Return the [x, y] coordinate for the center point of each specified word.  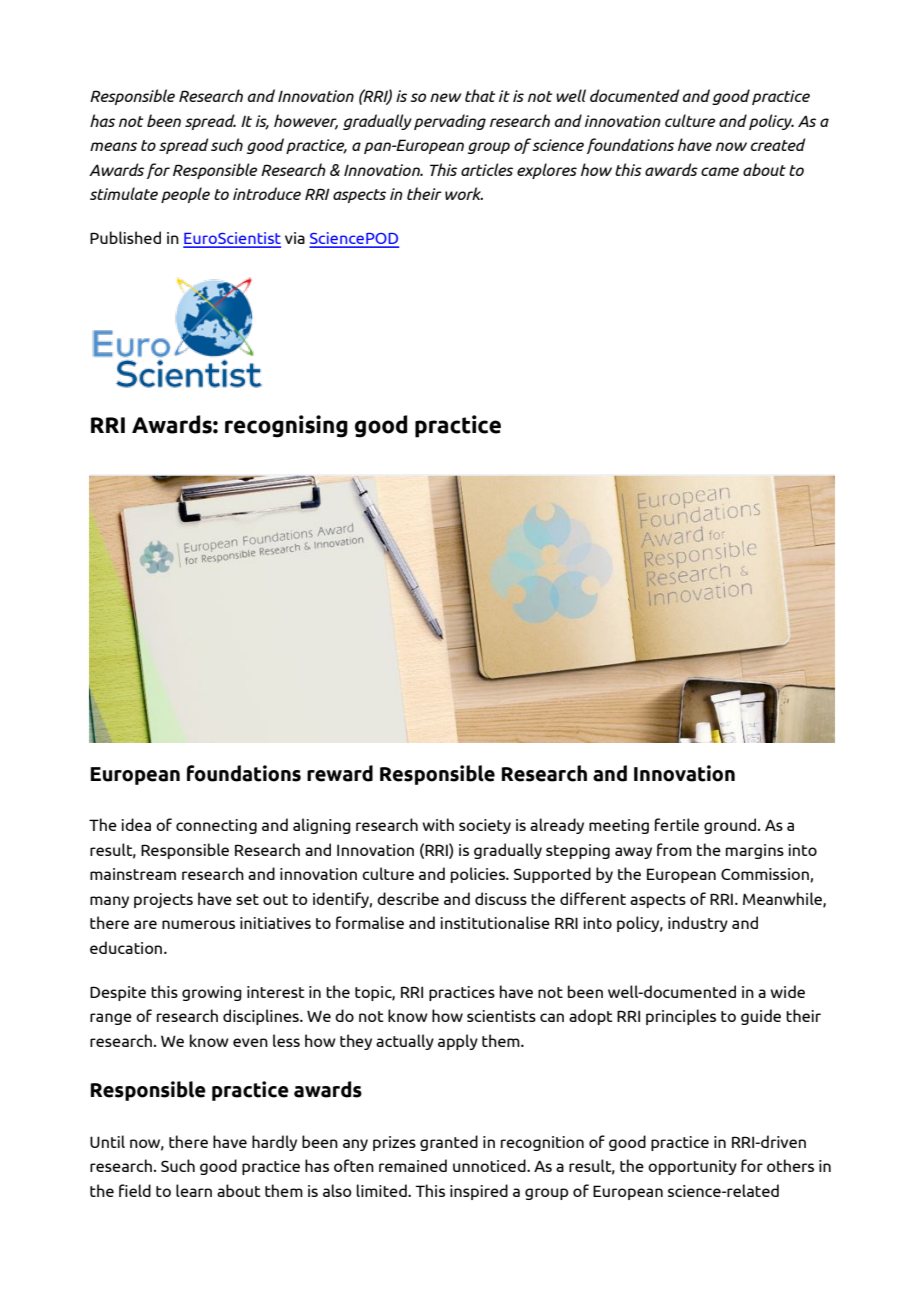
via [295, 238]
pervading [450, 122]
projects [163, 900]
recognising [286, 426]
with [438, 824]
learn [194, 1190]
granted [449, 1143]
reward [340, 773]
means [113, 146]
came [720, 171]
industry [698, 924]
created [778, 144]
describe [408, 898]
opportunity [692, 1167]
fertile [677, 824]
